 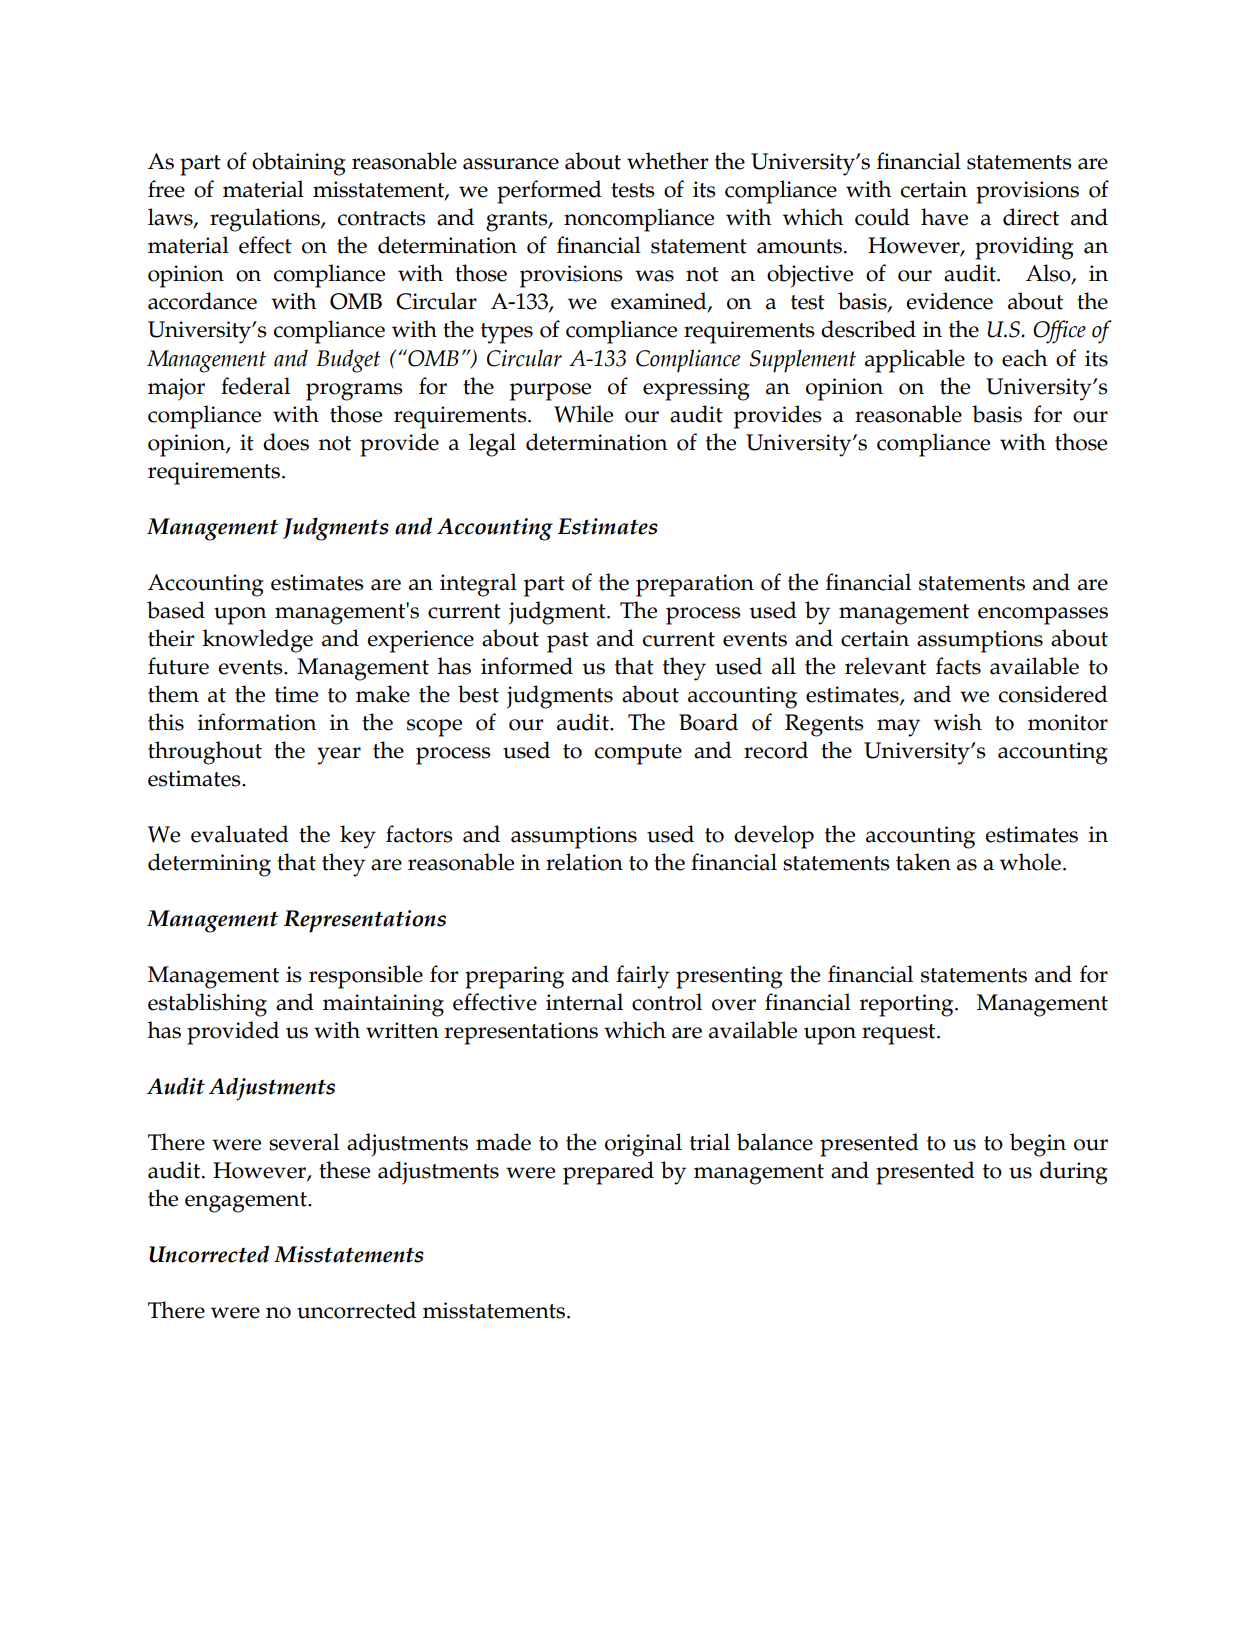 What do you see at coordinates (583, 414) in the screenshot?
I see `While` at bounding box center [583, 414].
